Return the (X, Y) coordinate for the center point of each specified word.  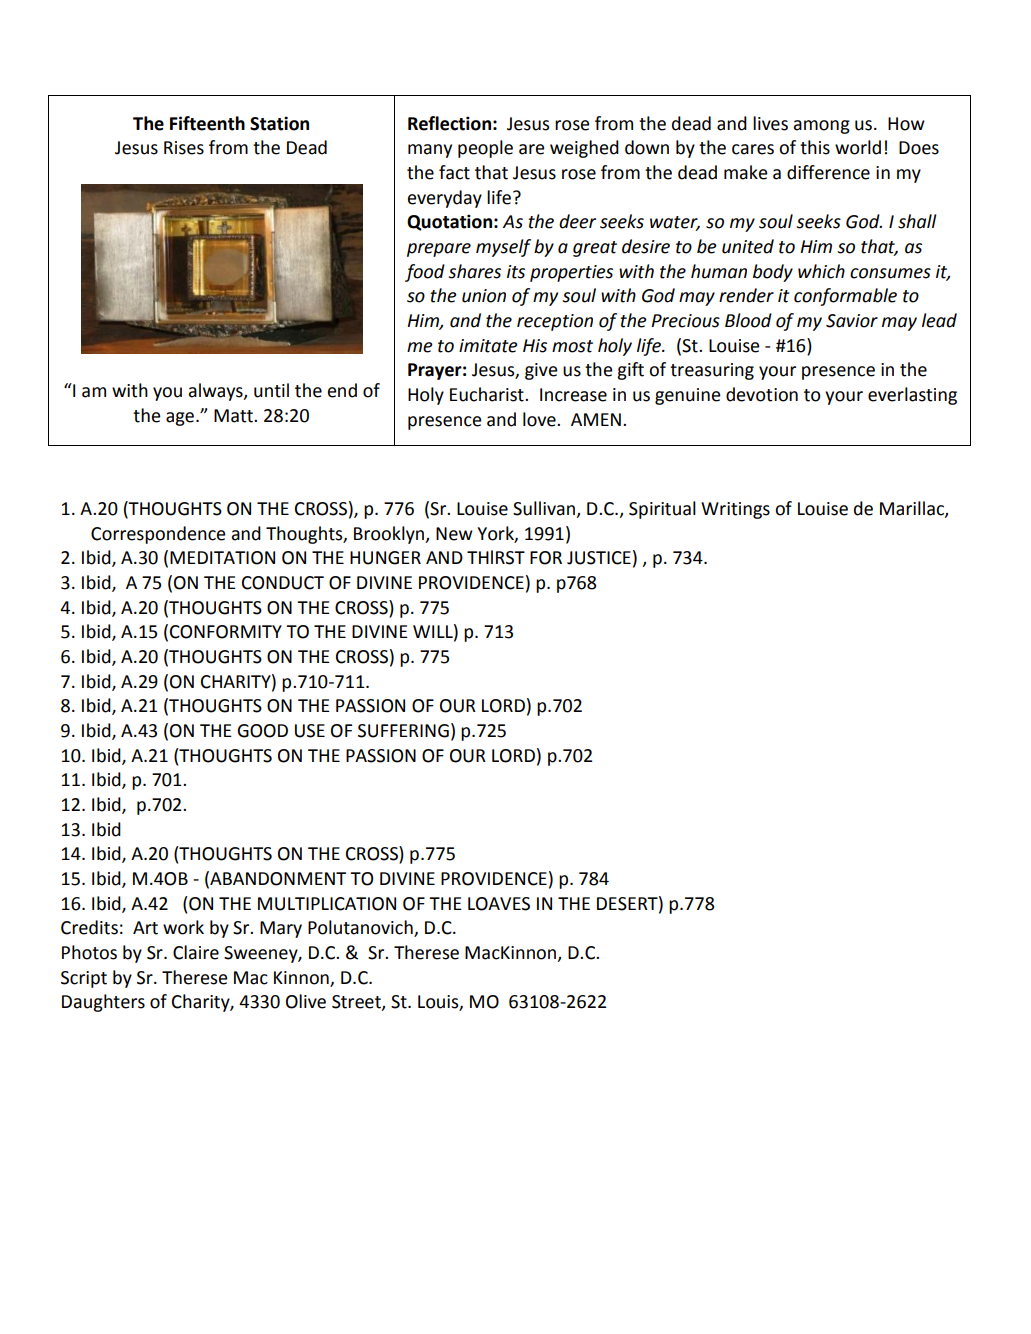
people (485, 149)
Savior (852, 321)
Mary (281, 929)
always (217, 392)
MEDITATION (222, 558)
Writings (735, 510)
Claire (196, 952)
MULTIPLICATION (327, 904)
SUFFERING (403, 731)
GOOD (262, 731)
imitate (488, 346)
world (858, 147)
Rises (184, 148)
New (454, 534)
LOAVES (499, 904)
